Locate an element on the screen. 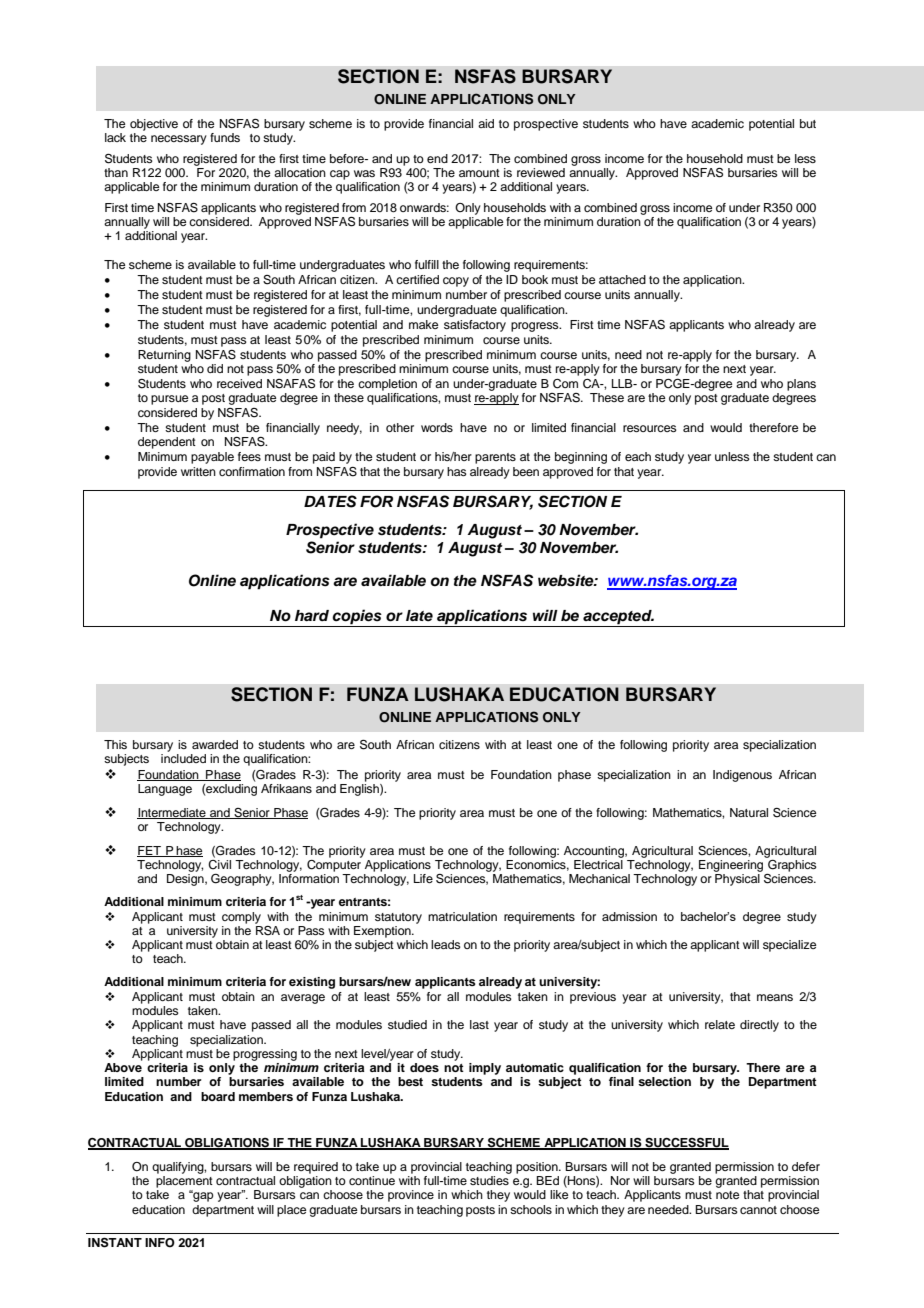 The width and height of the screenshot is (924, 1308). note is located at coordinates (727, 1195).
